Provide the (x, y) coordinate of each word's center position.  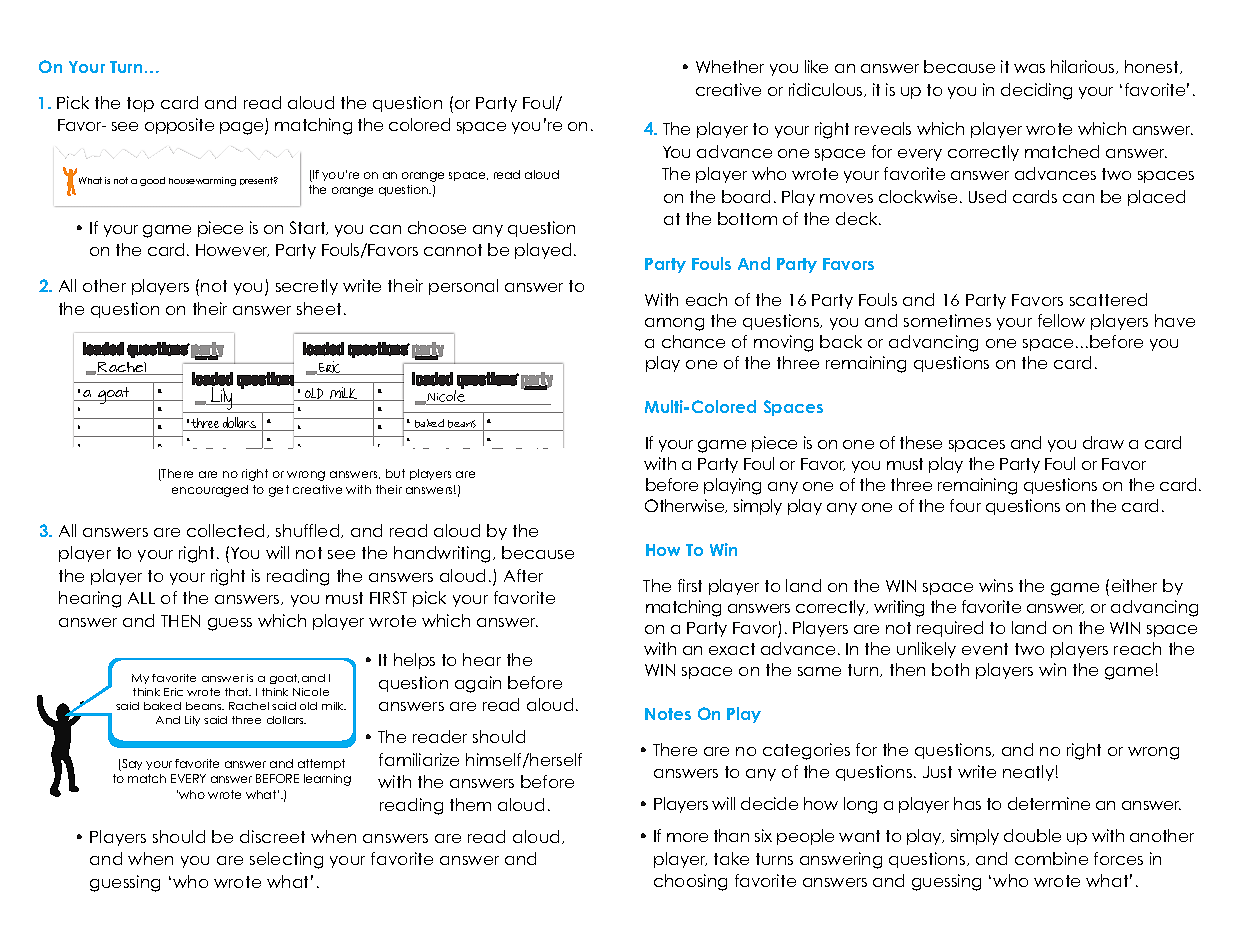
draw (1103, 442)
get (279, 491)
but (395, 473)
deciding (1036, 91)
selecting (286, 860)
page (243, 128)
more (687, 837)
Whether (730, 66)
